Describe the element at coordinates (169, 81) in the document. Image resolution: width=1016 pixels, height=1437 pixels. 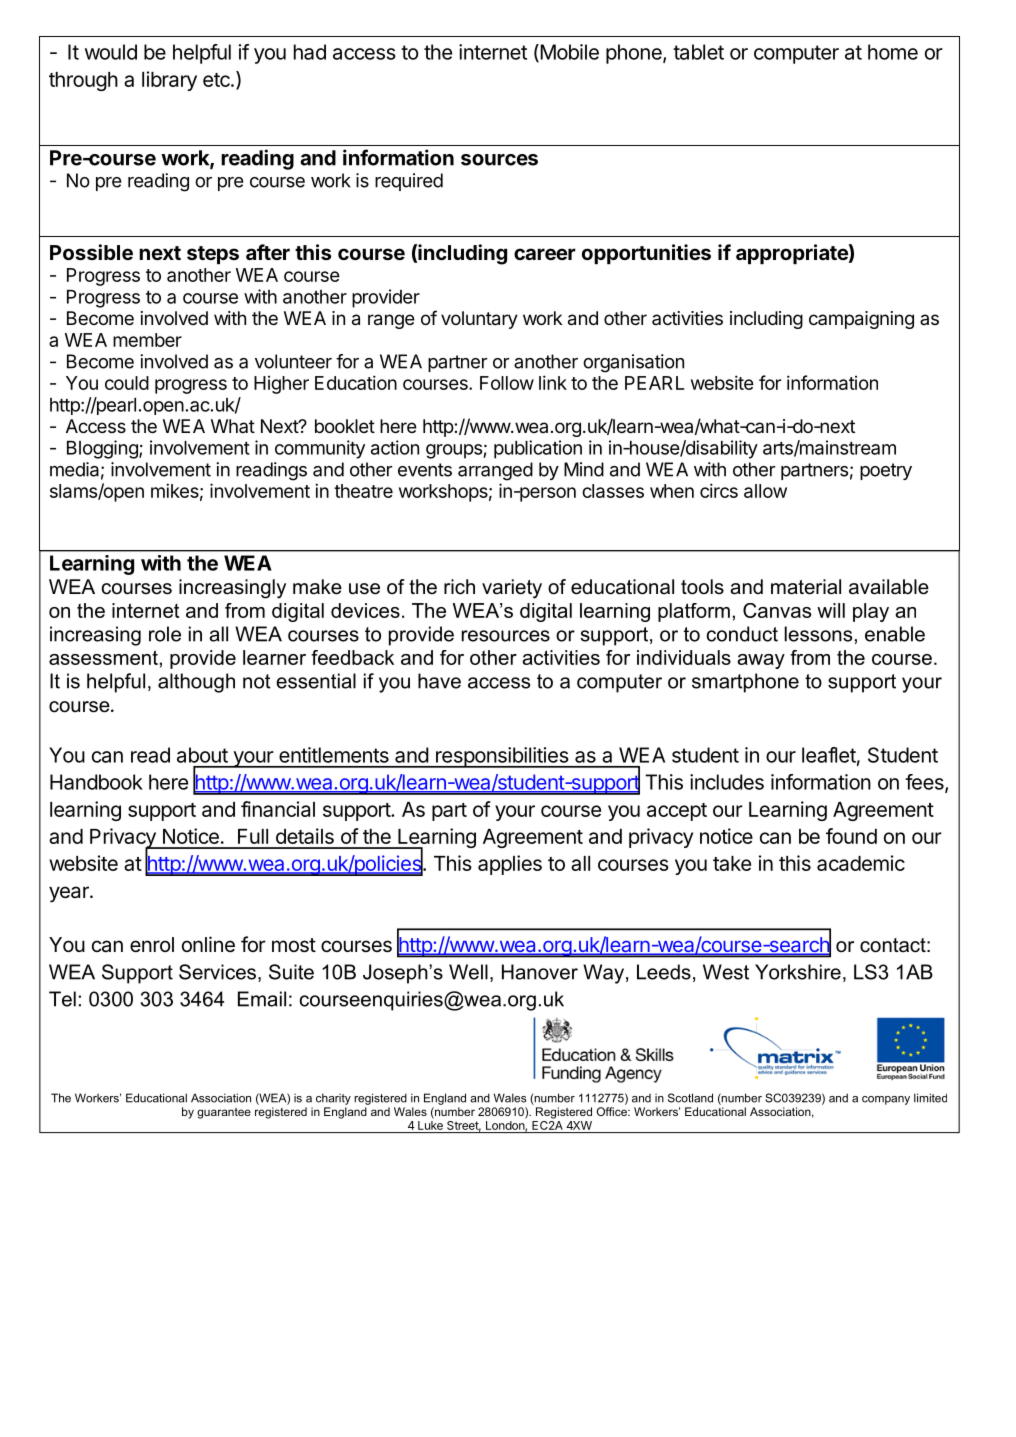
I see `library` at that location.
